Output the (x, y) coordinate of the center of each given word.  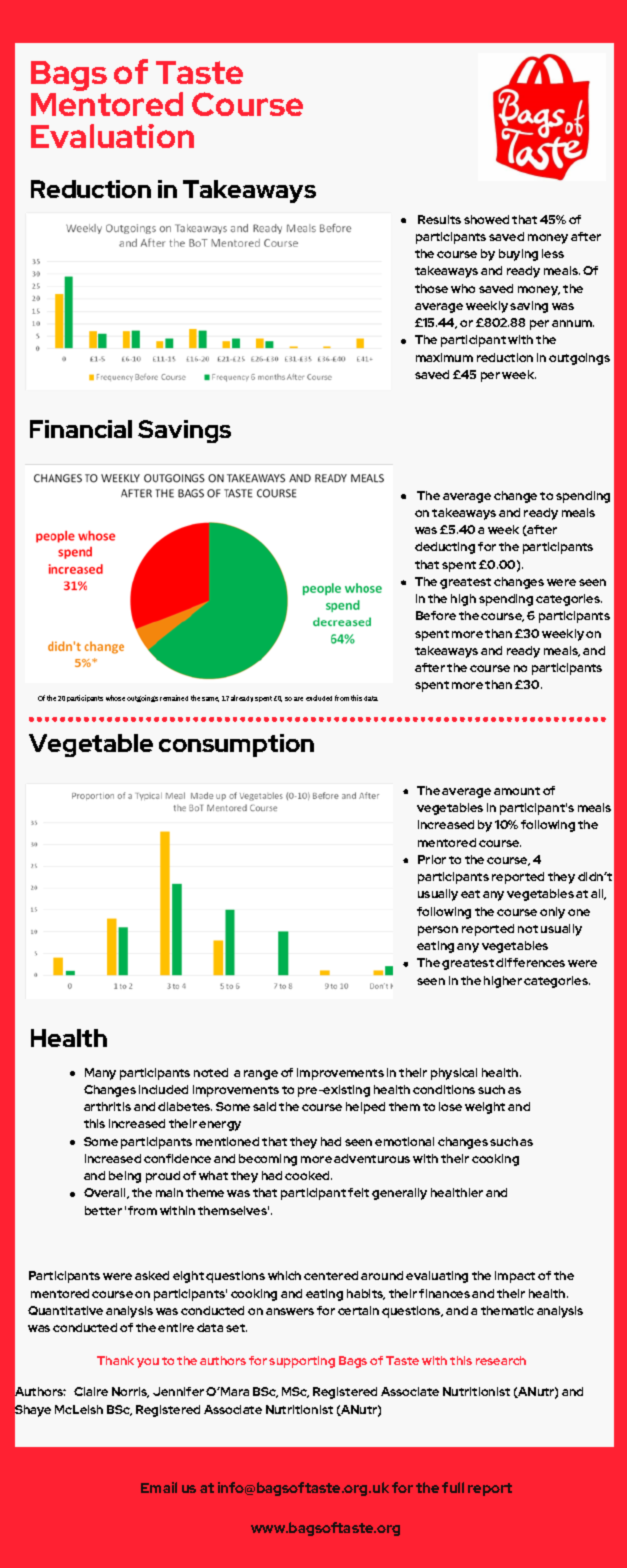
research (501, 1360)
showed (486, 219)
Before (436, 615)
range (261, 1075)
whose (115, 698)
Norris (130, 1392)
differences (530, 962)
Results (439, 219)
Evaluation (112, 136)
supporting (302, 1362)
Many (100, 1074)
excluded (319, 698)
